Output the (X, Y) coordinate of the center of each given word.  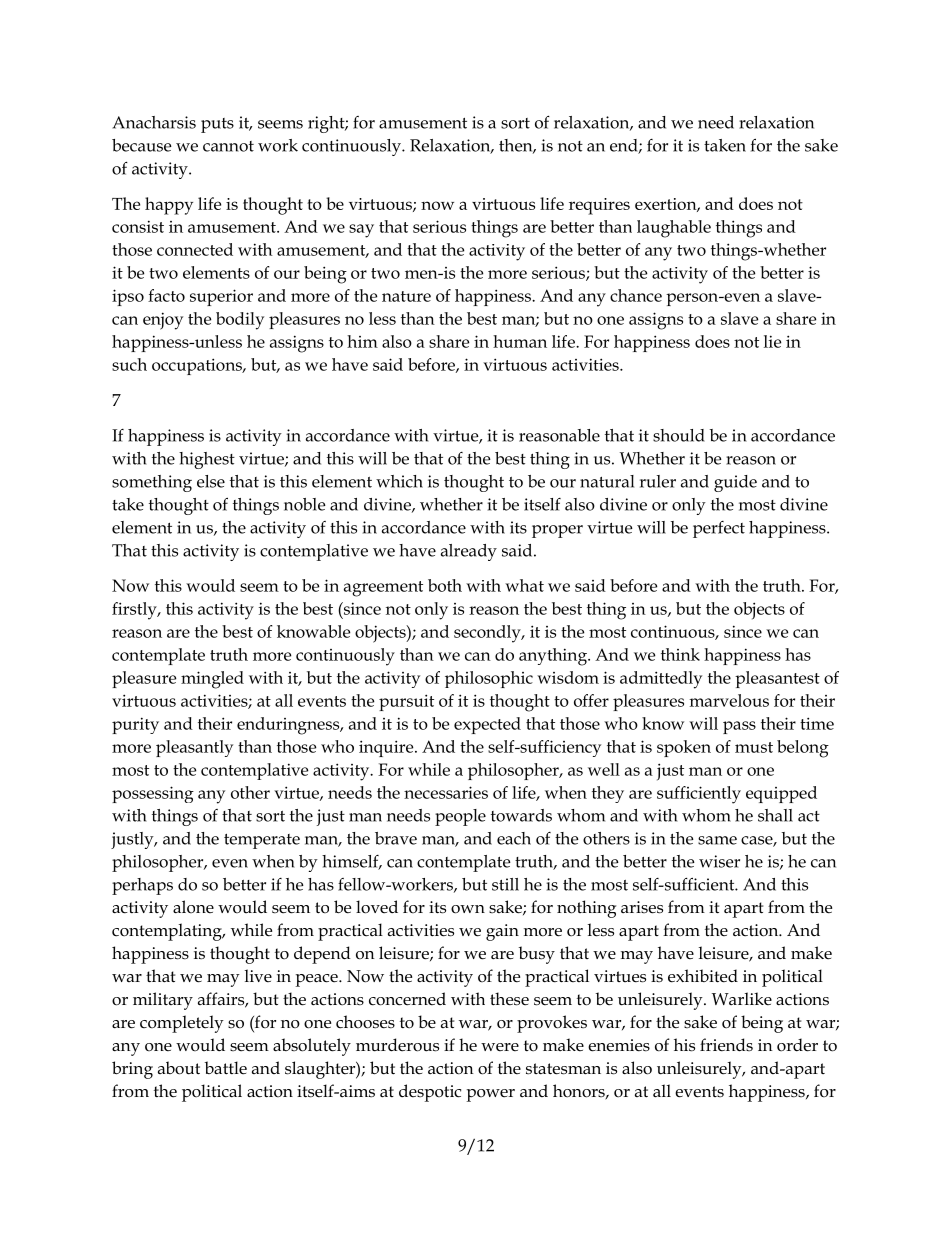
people (460, 817)
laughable (674, 229)
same (717, 840)
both (445, 585)
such (129, 364)
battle (226, 1068)
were (500, 1047)
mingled (212, 680)
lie (772, 341)
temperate (262, 841)
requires (599, 206)
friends (726, 1045)
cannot (228, 146)
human (520, 341)
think (680, 654)
